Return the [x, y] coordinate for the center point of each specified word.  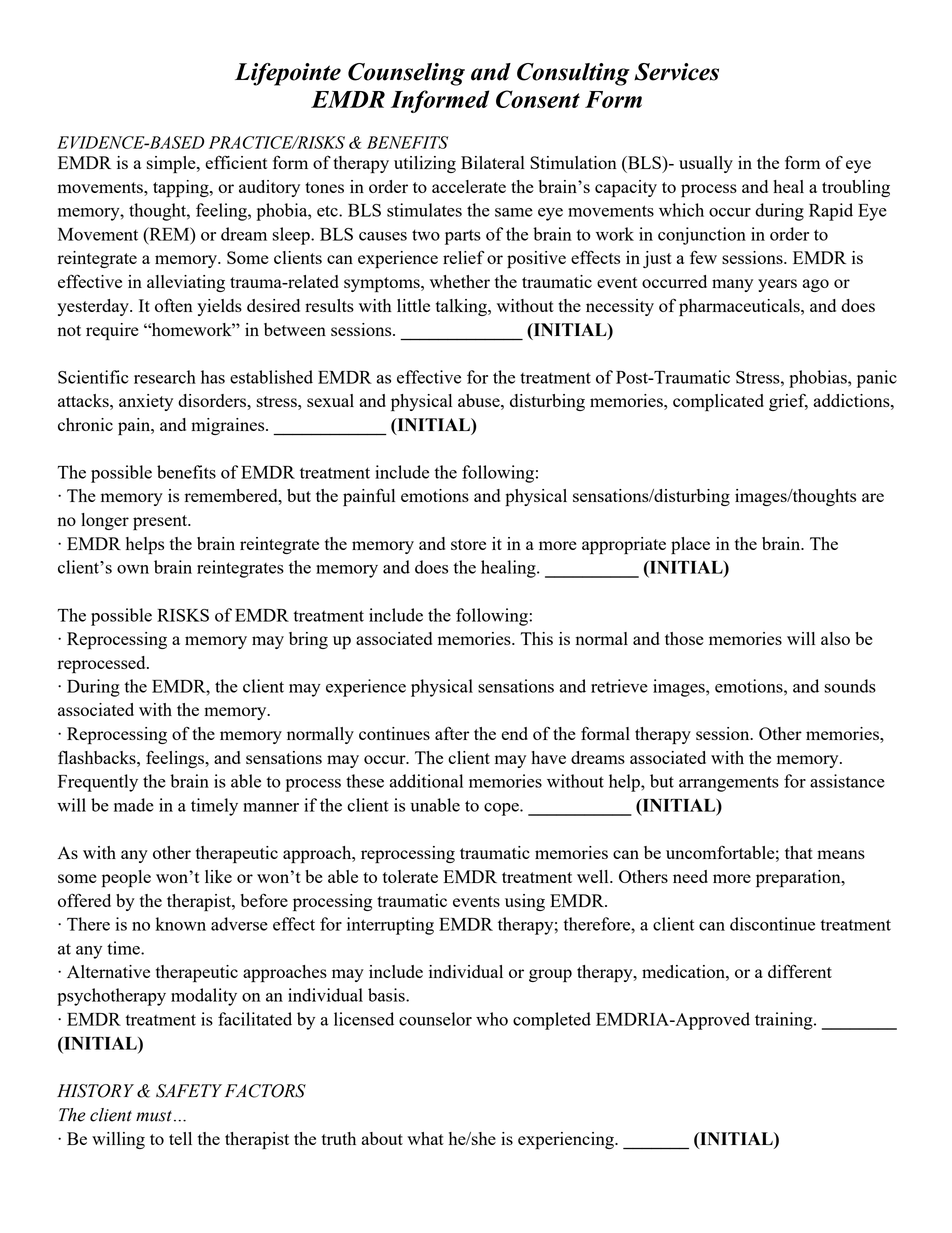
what [425, 1138]
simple [172, 165]
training [785, 1021]
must [154, 1116]
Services [676, 72]
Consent [538, 99]
